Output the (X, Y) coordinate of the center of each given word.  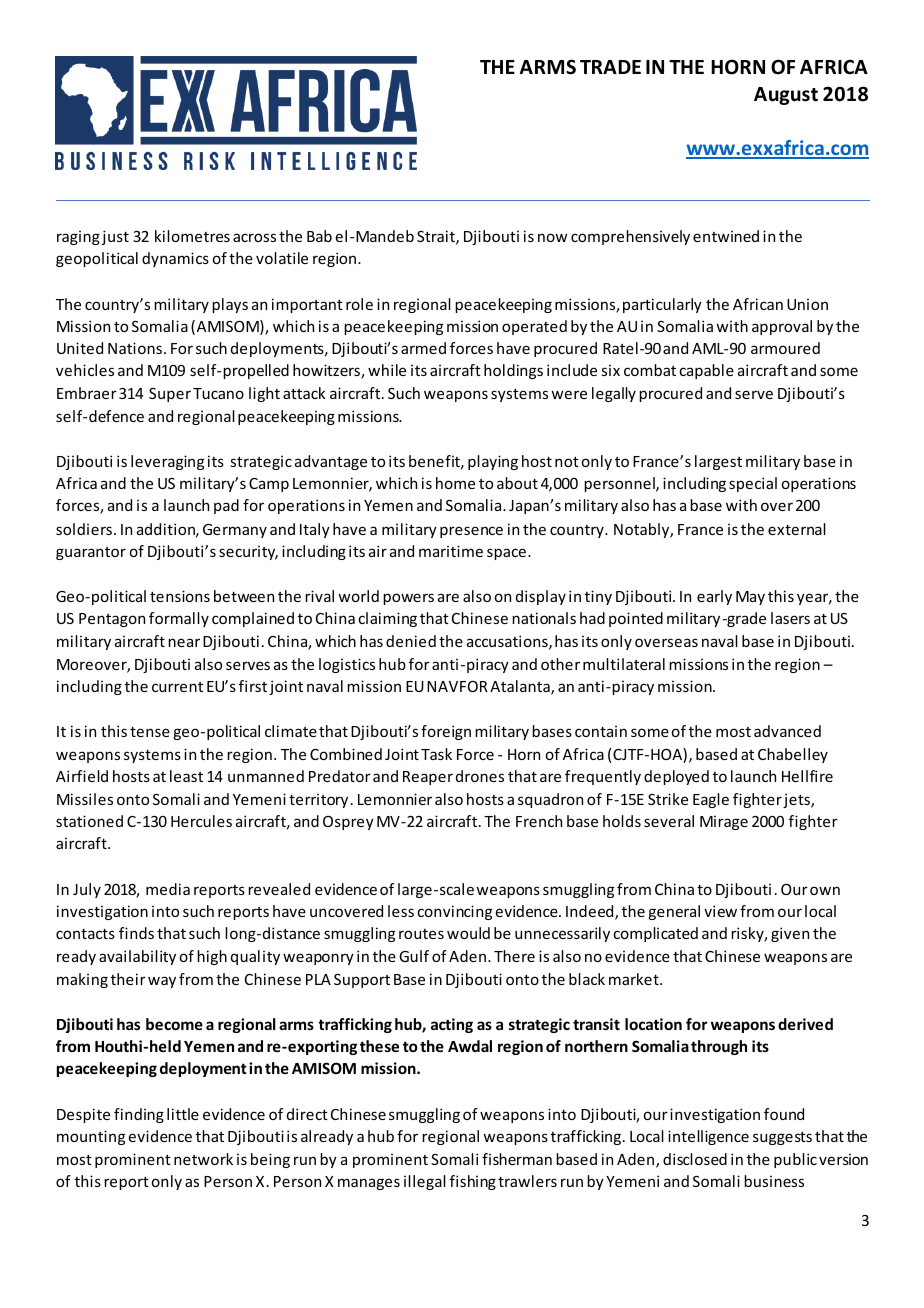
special (753, 484)
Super (170, 395)
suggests (782, 1138)
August (786, 96)
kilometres (192, 236)
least (186, 776)
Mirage (724, 823)
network (203, 1159)
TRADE (610, 67)
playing (493, 462)
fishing (473, 1182)
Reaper (428, 778)
